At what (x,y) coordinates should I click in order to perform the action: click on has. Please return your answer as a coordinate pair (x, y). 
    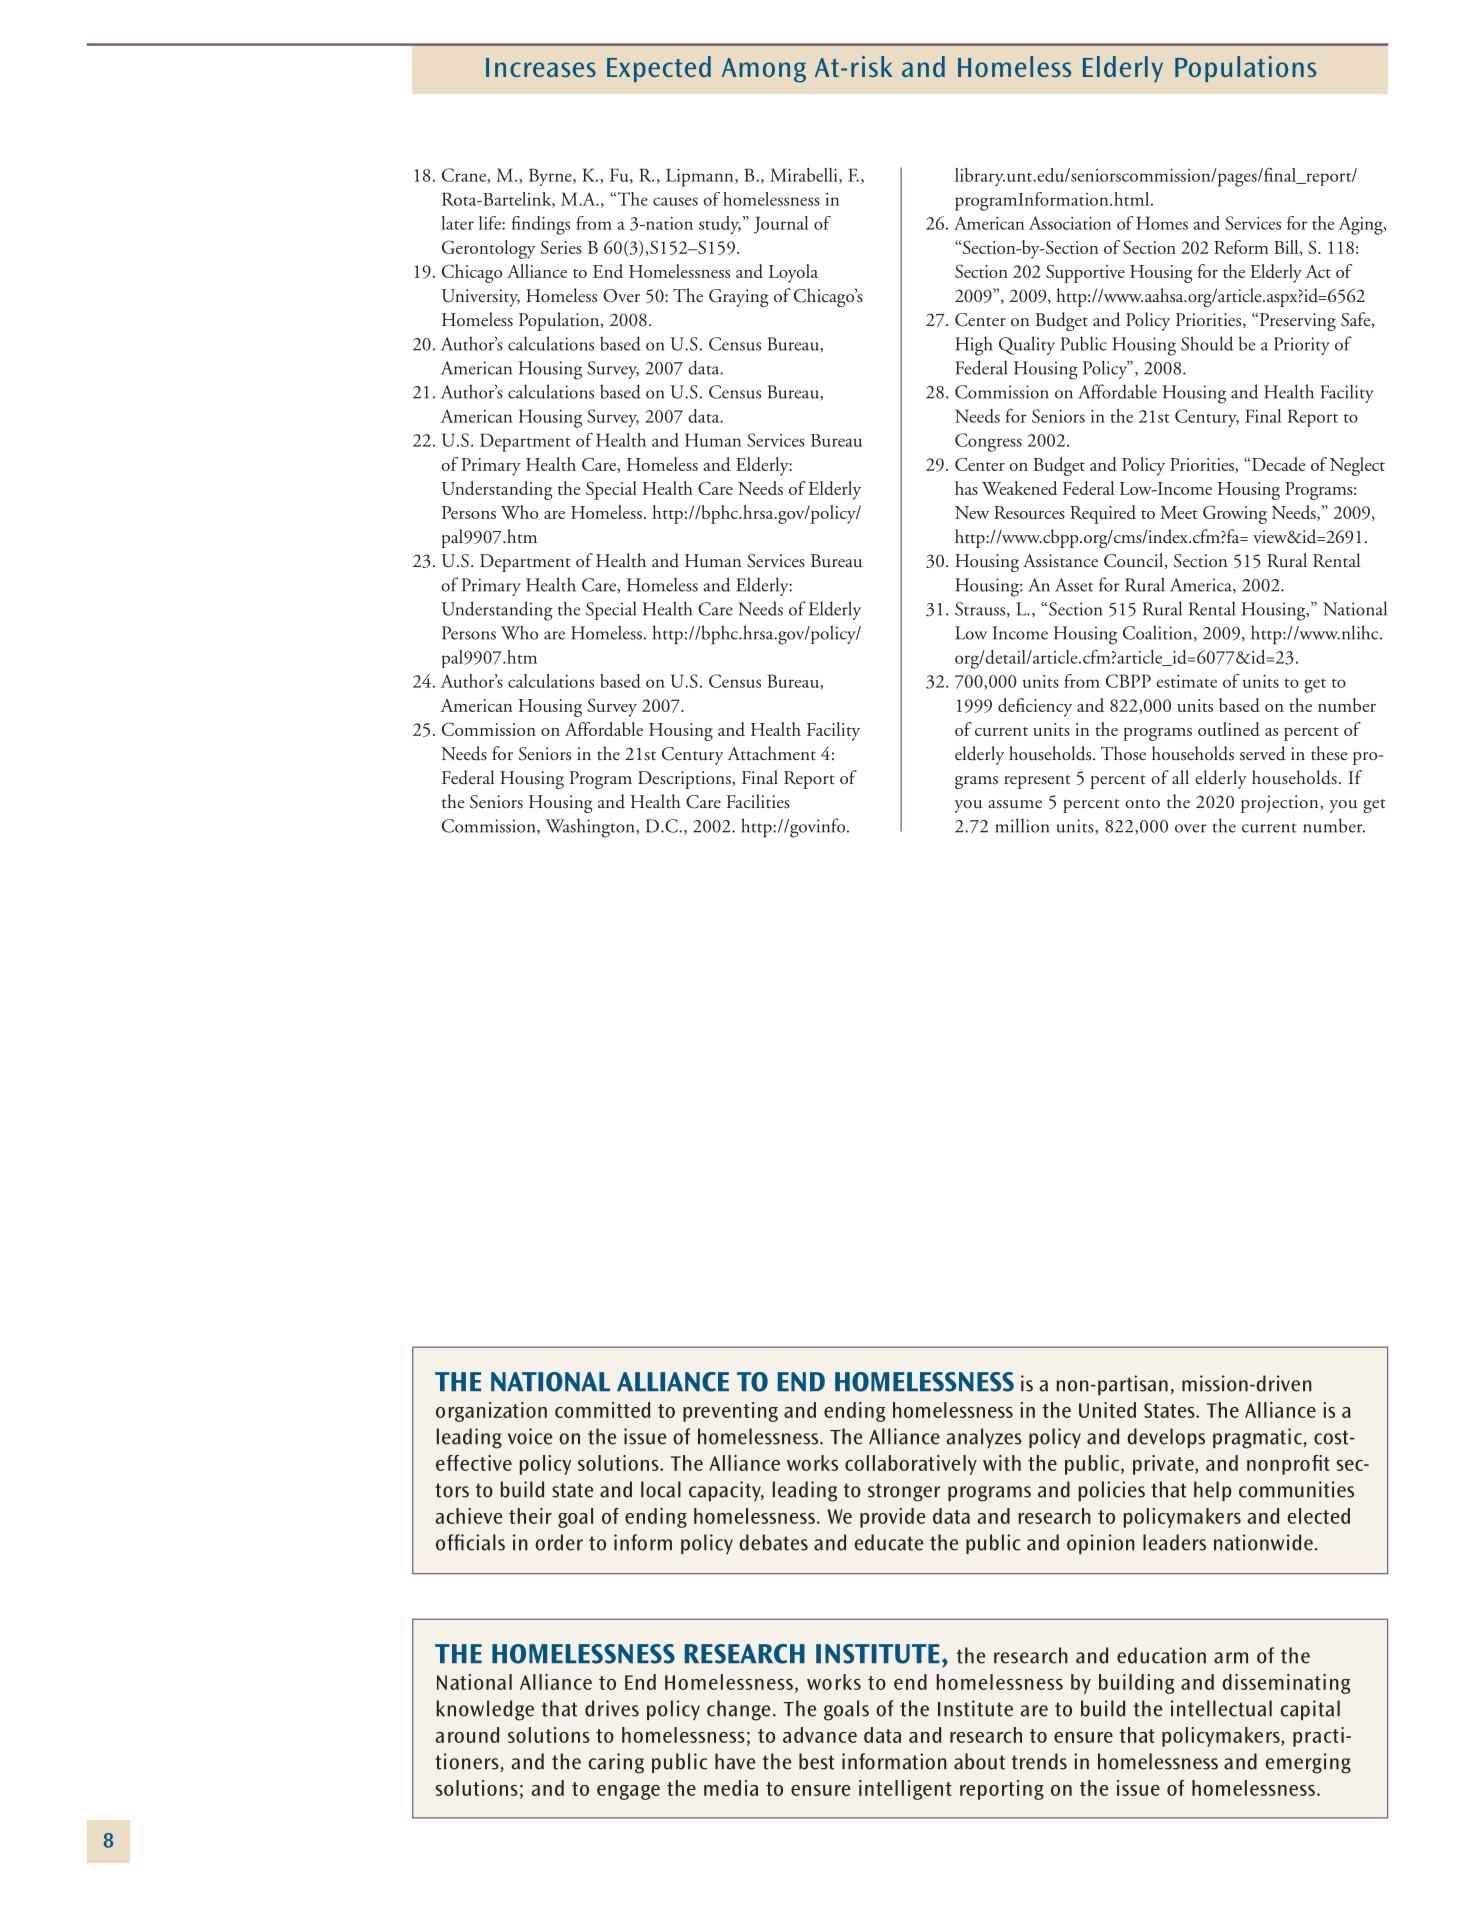
    Looking at the image, I should click on (966, 488).
